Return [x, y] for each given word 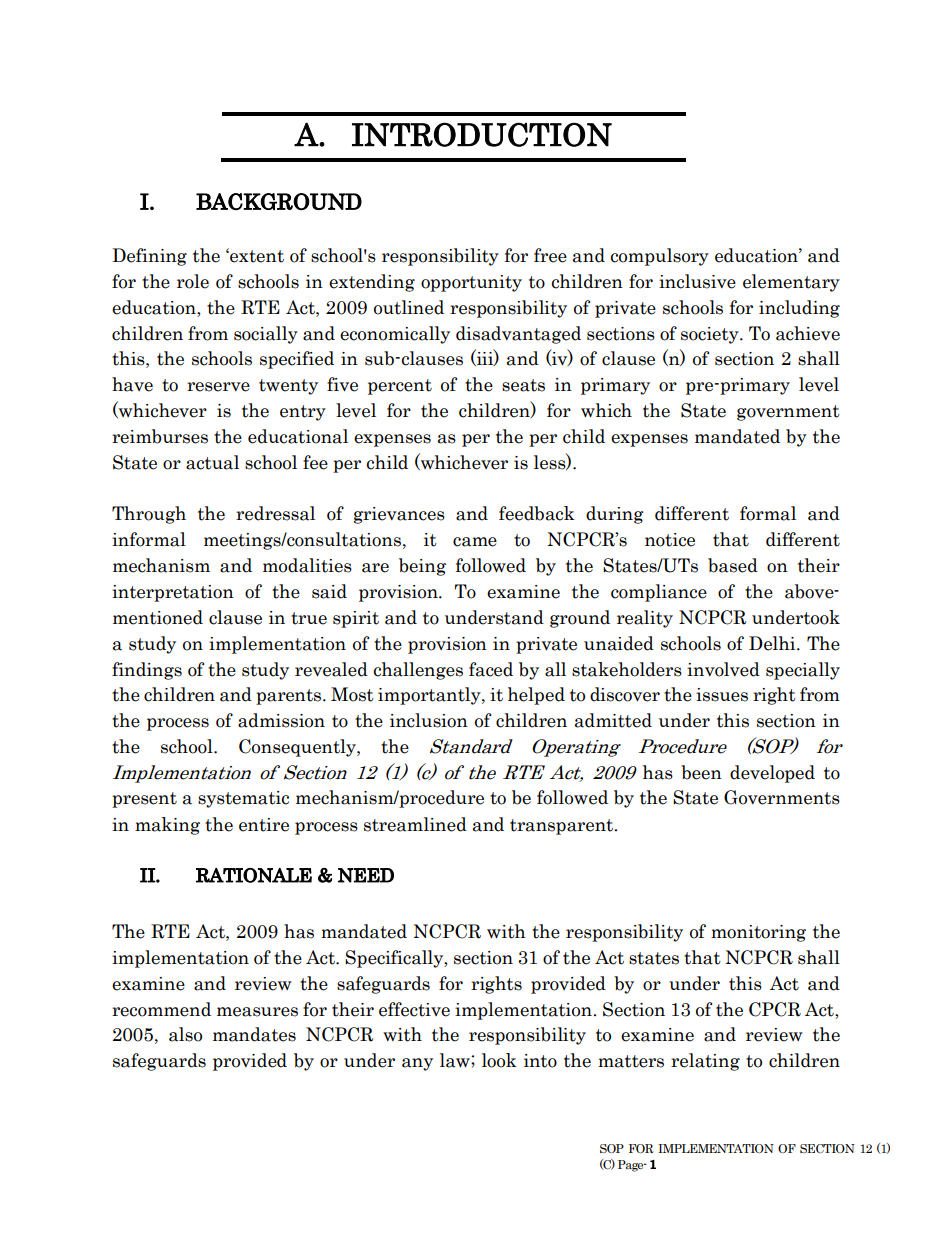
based [733, 565]
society [711, 335]
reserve [218, 387]
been [701, 772]
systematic [243, 799]
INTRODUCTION [482, 134]
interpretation [173, 593]
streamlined [415, 824]
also [185, 1034]
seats [523, 385]
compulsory [660, 257]
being [422, 567]
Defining [149, 257]
